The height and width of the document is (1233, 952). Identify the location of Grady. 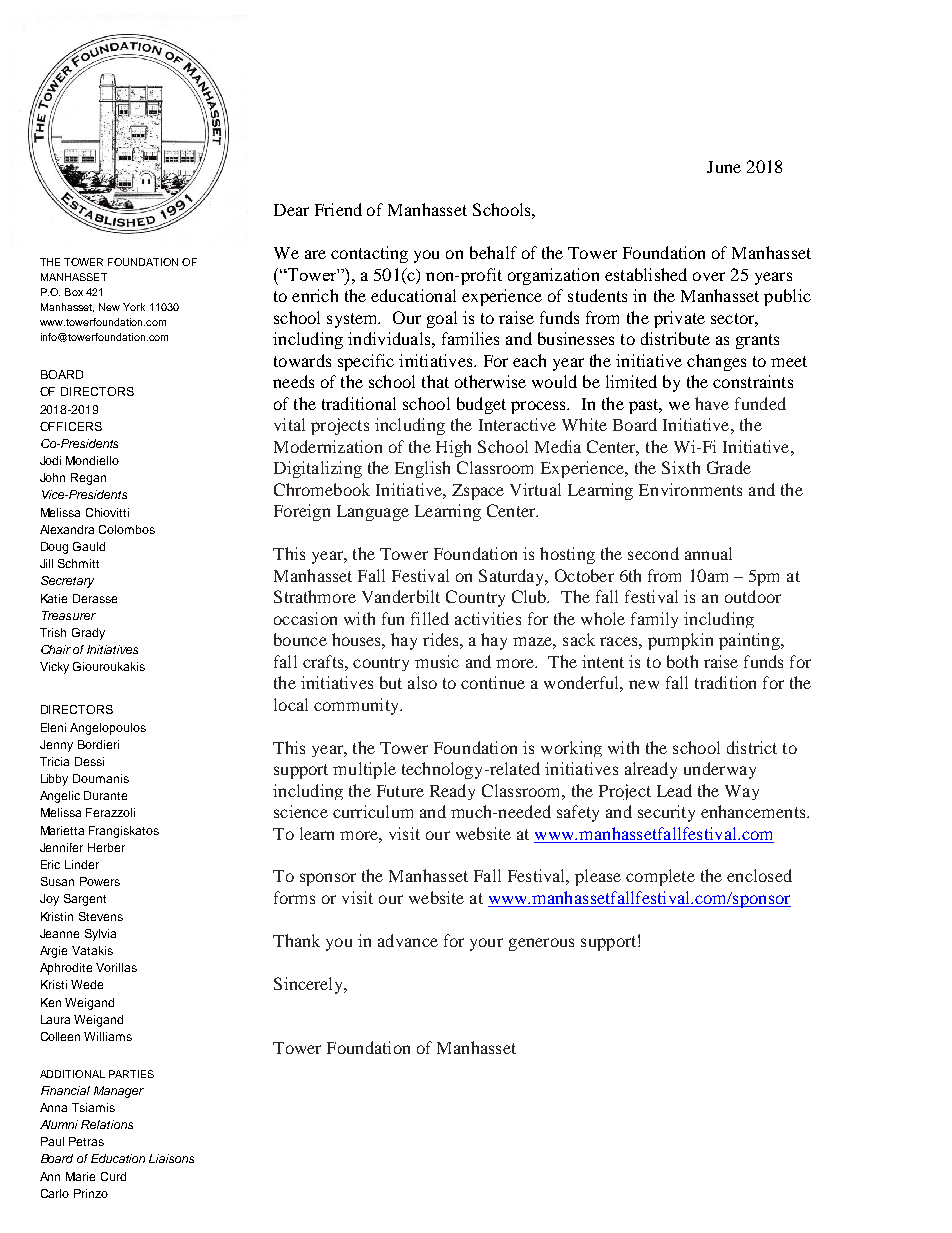
(88, 634).
